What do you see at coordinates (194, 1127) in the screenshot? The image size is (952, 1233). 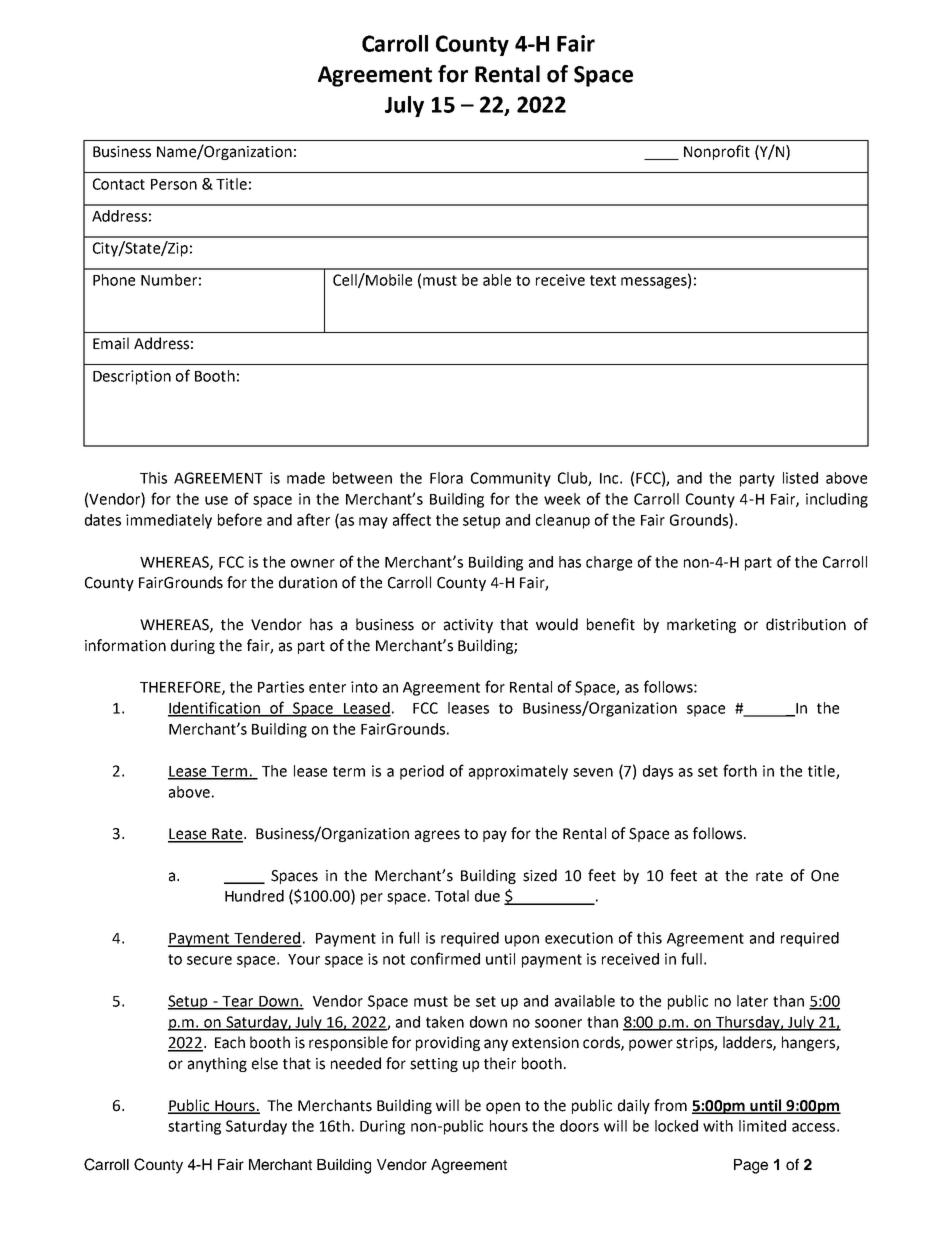 I see `starting` at bounding box center [194, 1127].
